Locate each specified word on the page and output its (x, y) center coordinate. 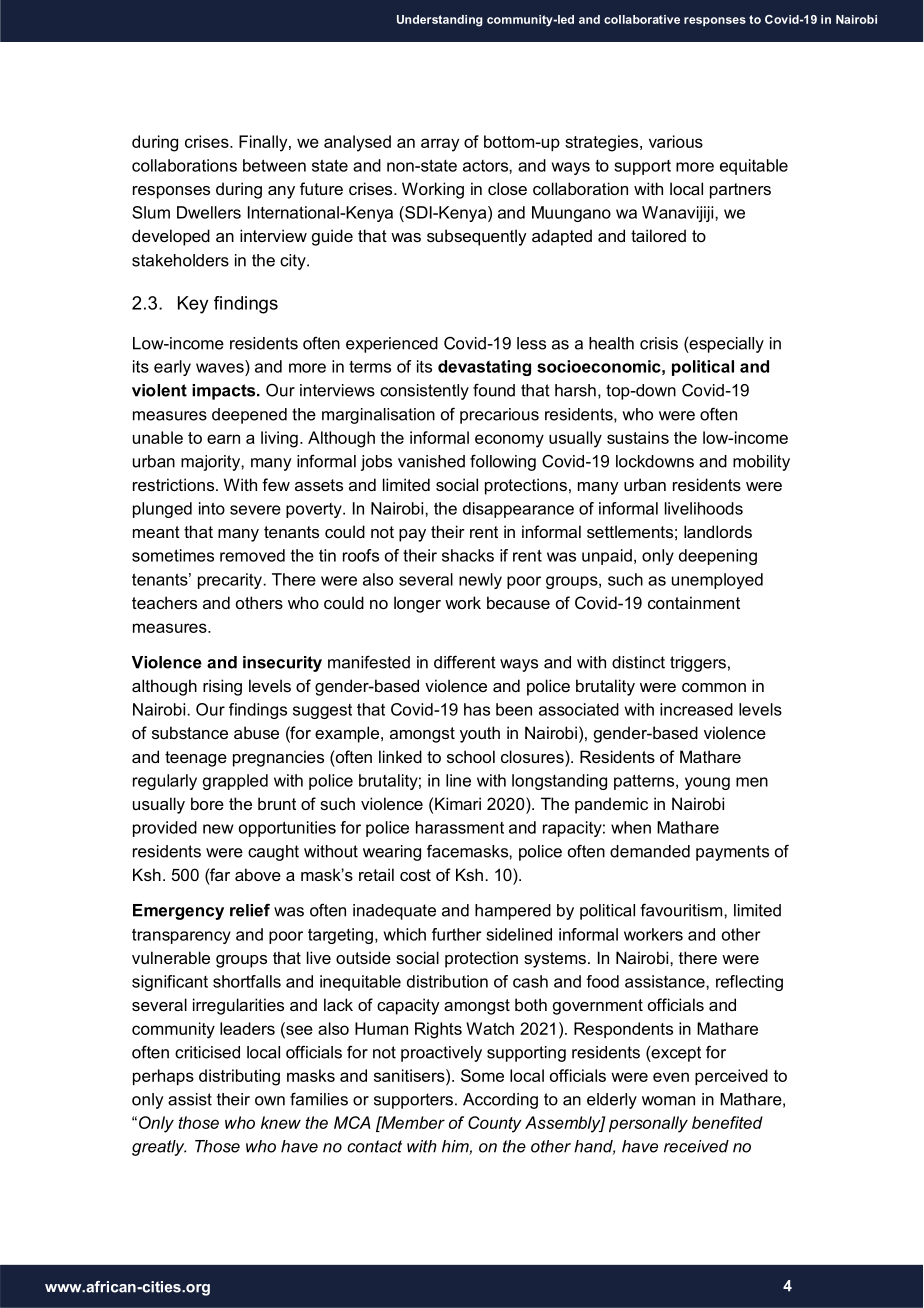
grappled (235, 782)
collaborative (642, 19)
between (274, 165)
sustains (638, 437)
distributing (239, 1077)
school (471, 756)
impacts (225, 392)
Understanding (439, 21)
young (707, 783)
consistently (424, 392)
